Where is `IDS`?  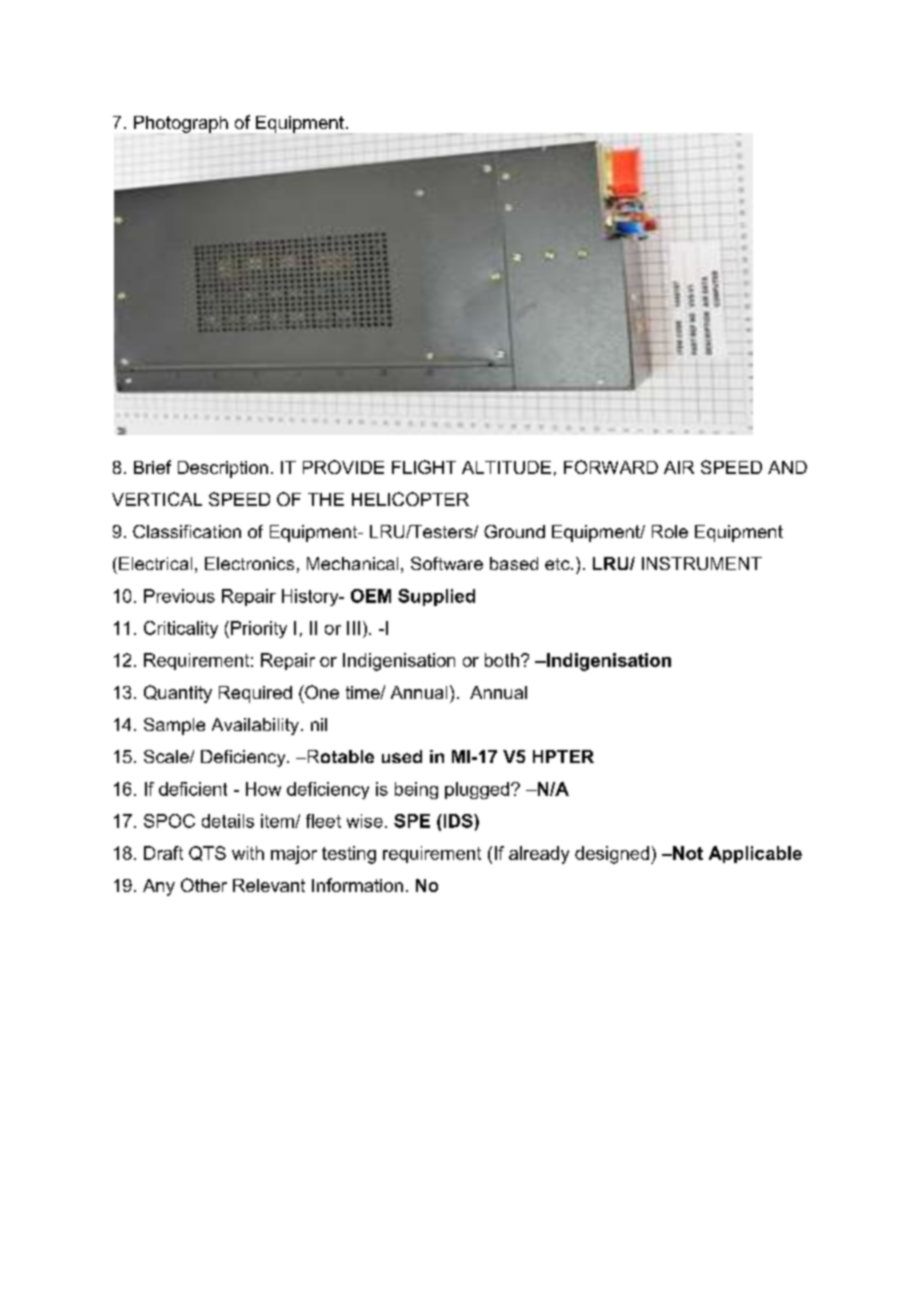 IDS is located at coordinates (458, 821).
